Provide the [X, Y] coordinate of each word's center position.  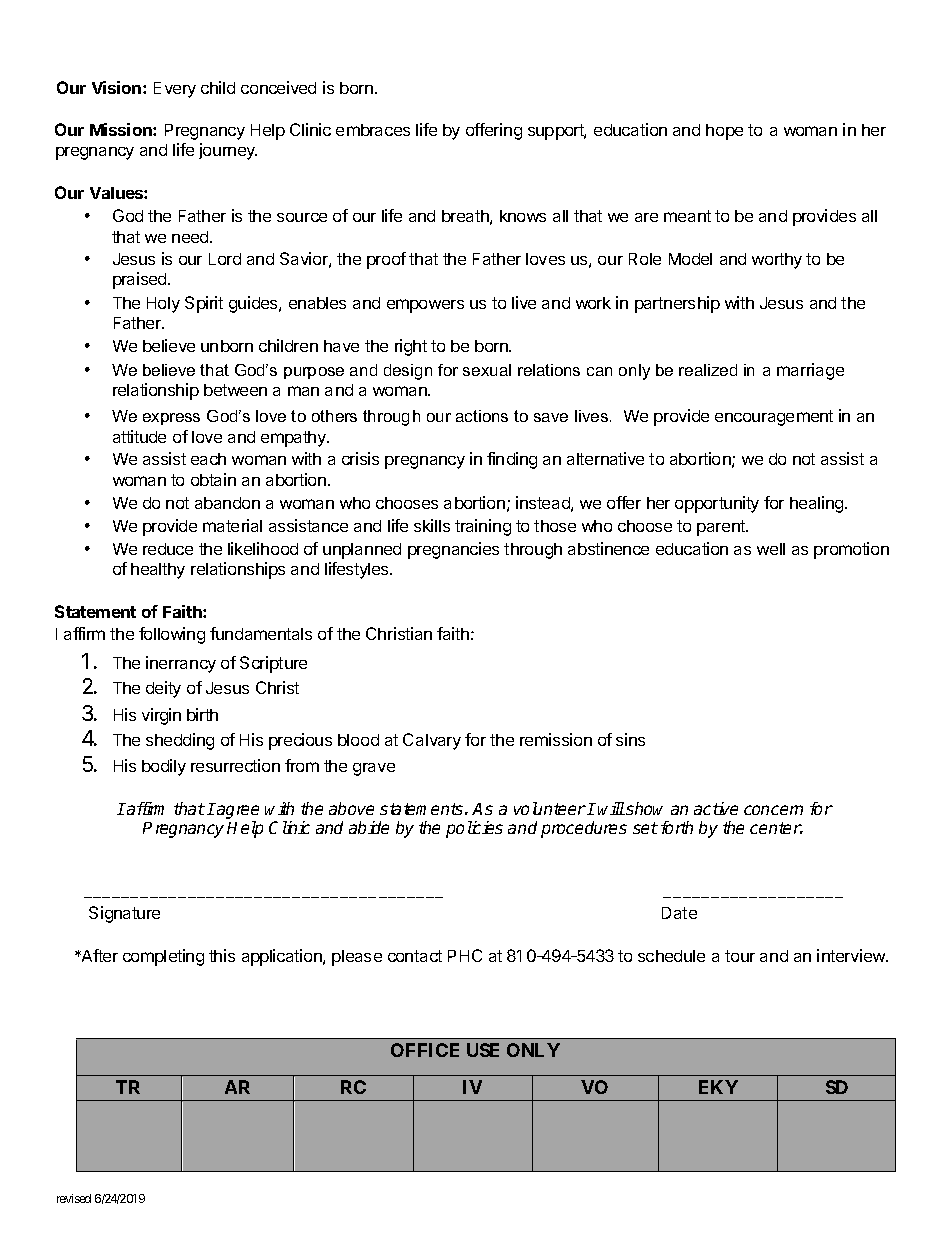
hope [724, 132]
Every [175, 90]
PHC [465, 955]
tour [740, 956]
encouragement [774, 418]
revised [74, 1198]
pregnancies [453, 550]
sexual [487, 370]
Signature [124, 914]
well [771, 549]
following [172, 635]
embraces [373, 130]
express [171, 419]
